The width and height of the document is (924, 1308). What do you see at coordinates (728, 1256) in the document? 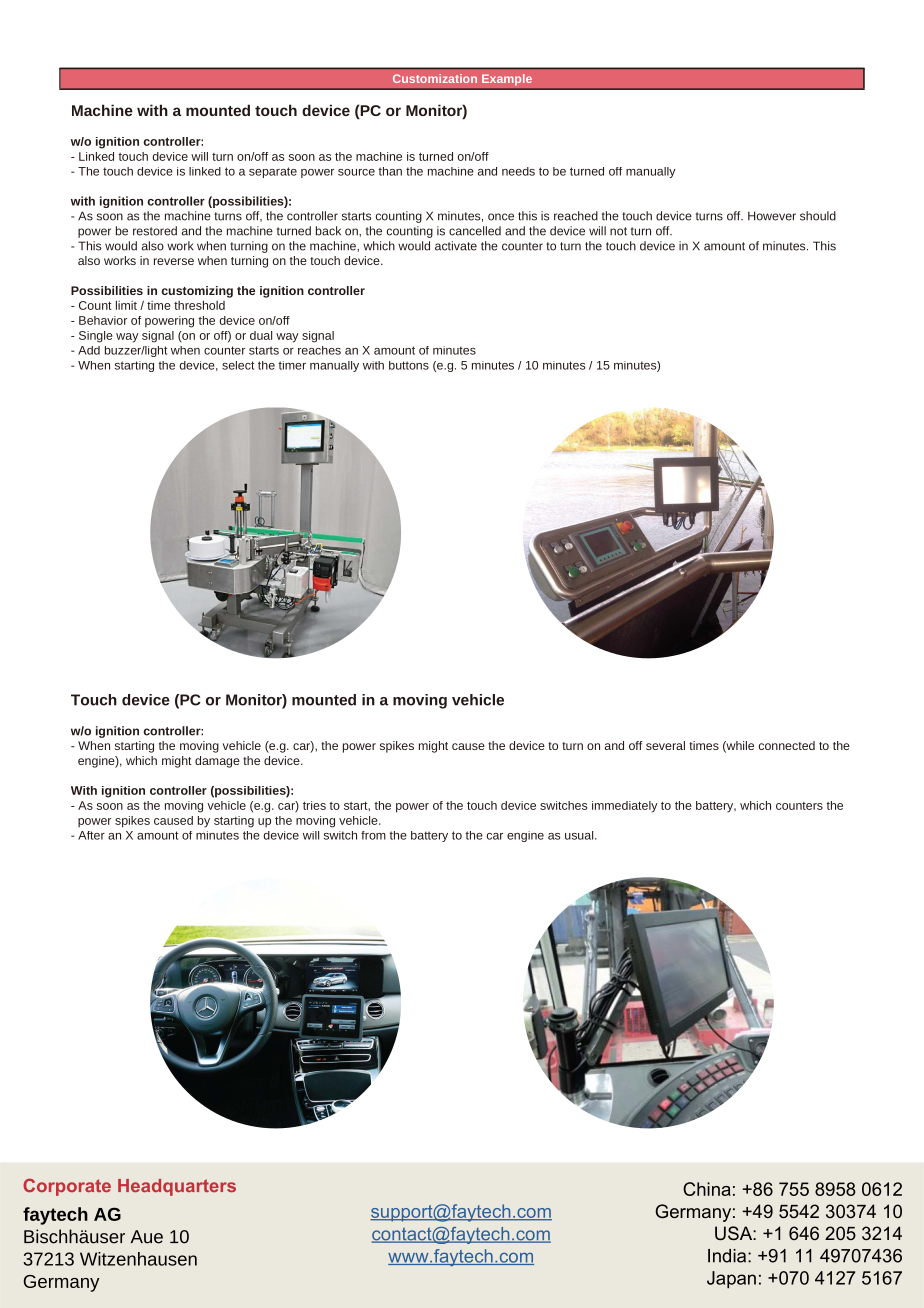
I see `India` at bounding box center [728, 1256].
